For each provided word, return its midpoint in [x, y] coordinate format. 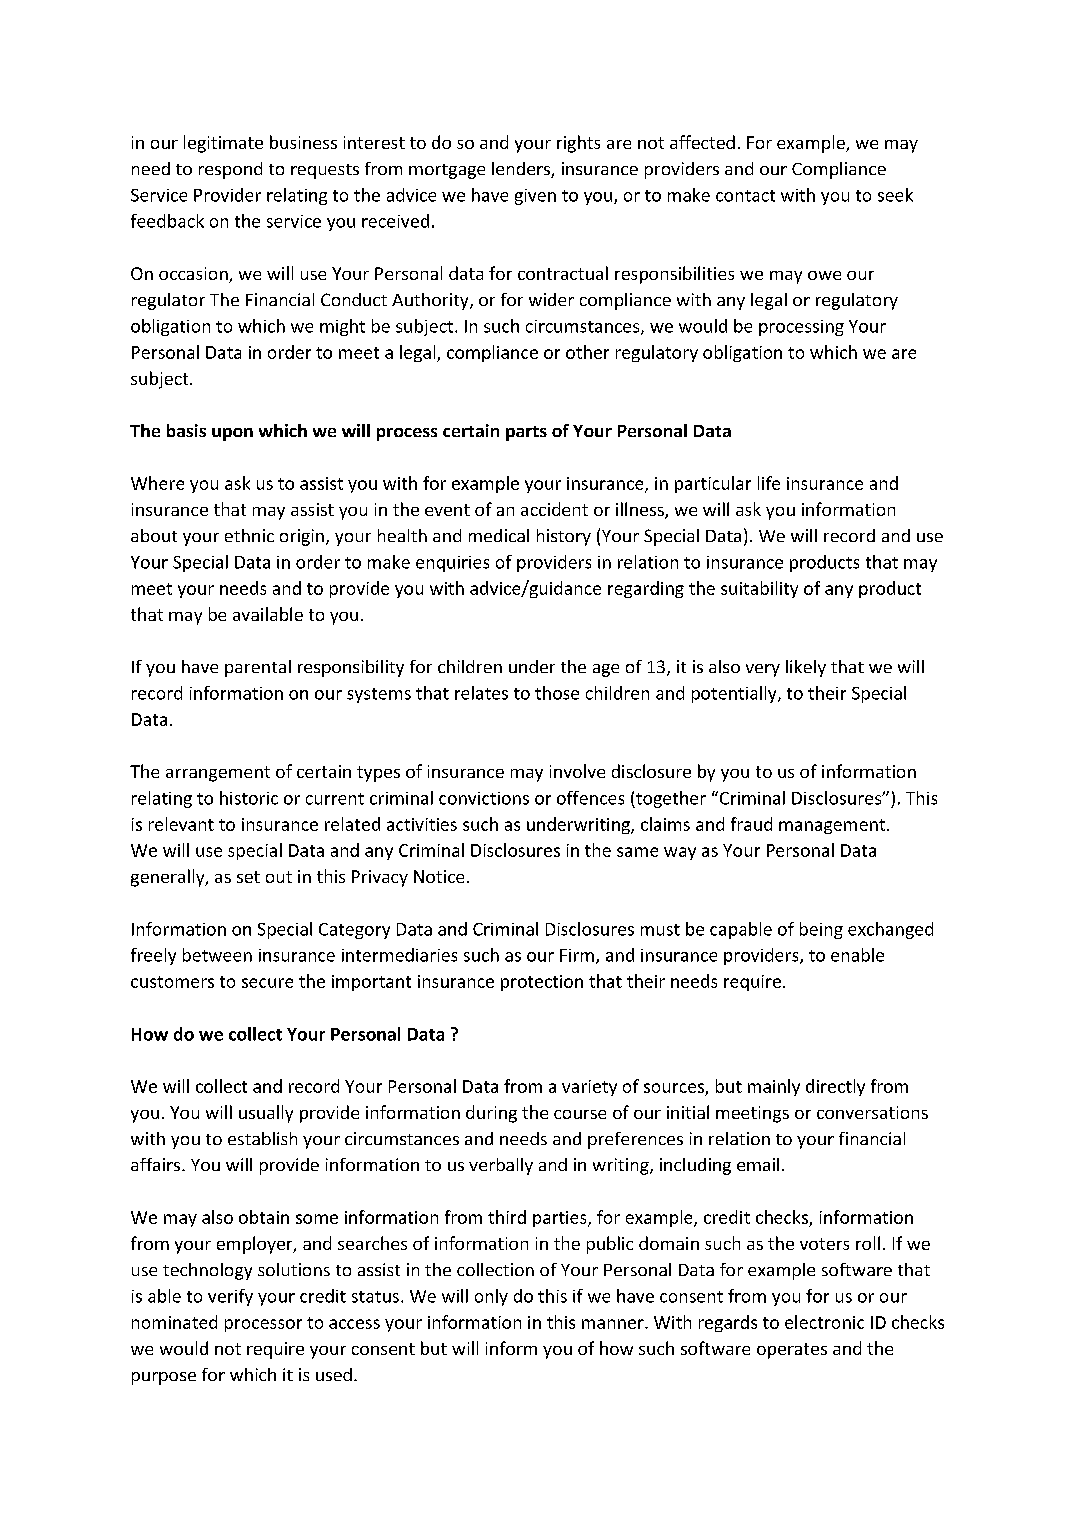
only [491, 1297]
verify [230, 1297]
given [535, 197]
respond [230, 170]
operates [792, 1351]
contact [745, 196]
